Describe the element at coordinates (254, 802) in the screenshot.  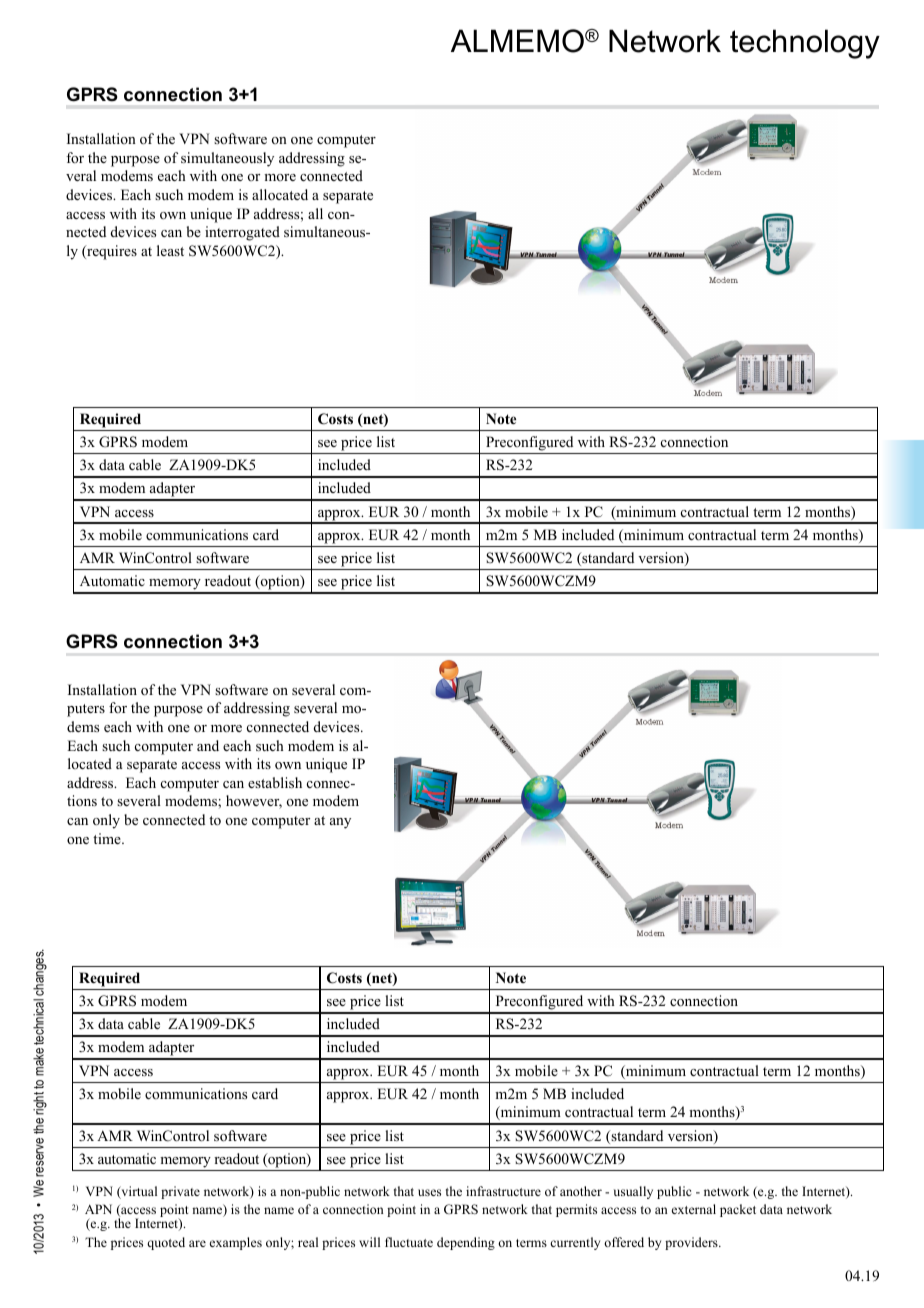
I see `however` at that location.
